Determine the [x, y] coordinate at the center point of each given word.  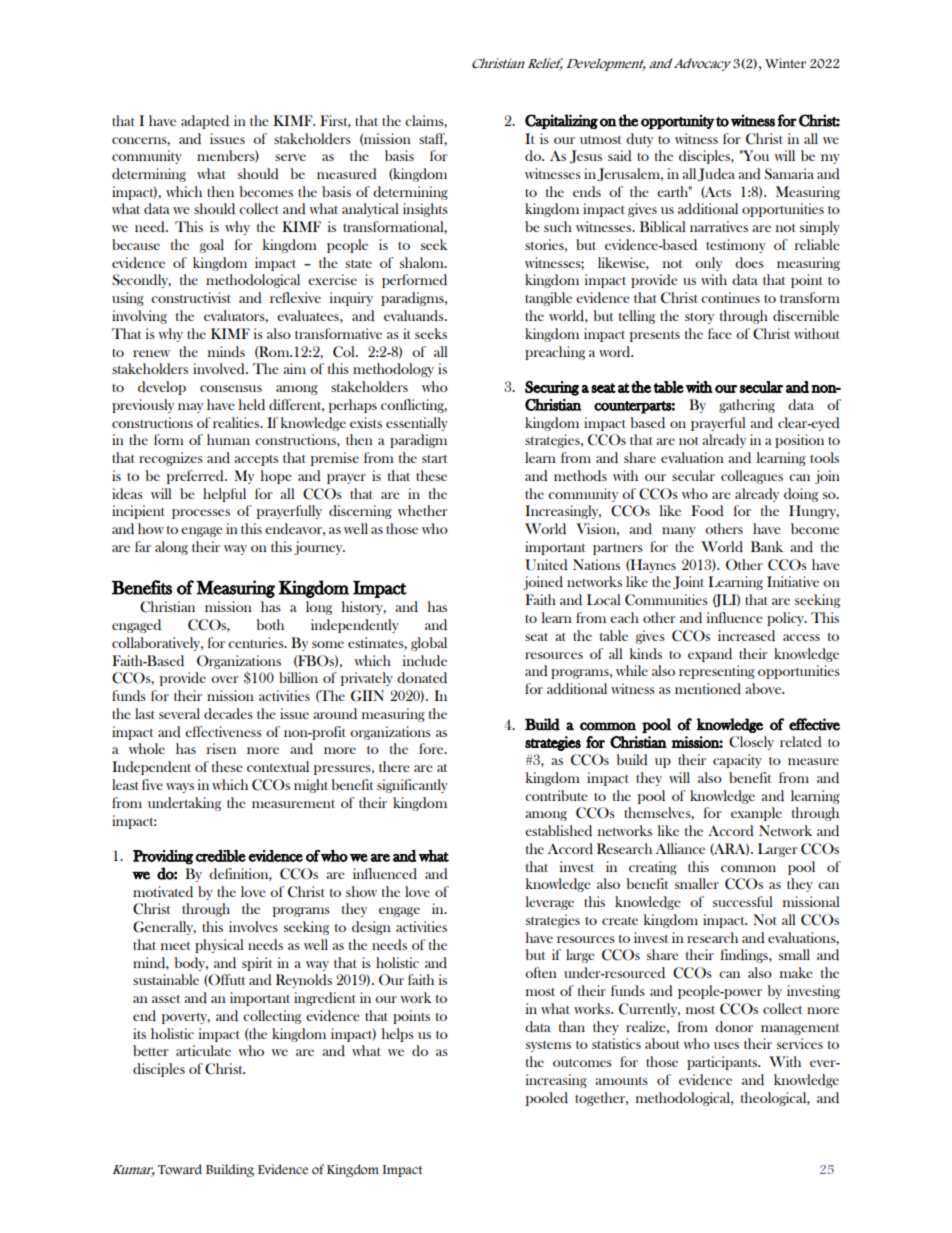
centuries [257, 642]
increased [746, 636]
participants [723, 1063]
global [429, 644]
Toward [180, 1169]
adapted [205, 122]
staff [433, 139]
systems [548, 1046]
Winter [785, 63]
